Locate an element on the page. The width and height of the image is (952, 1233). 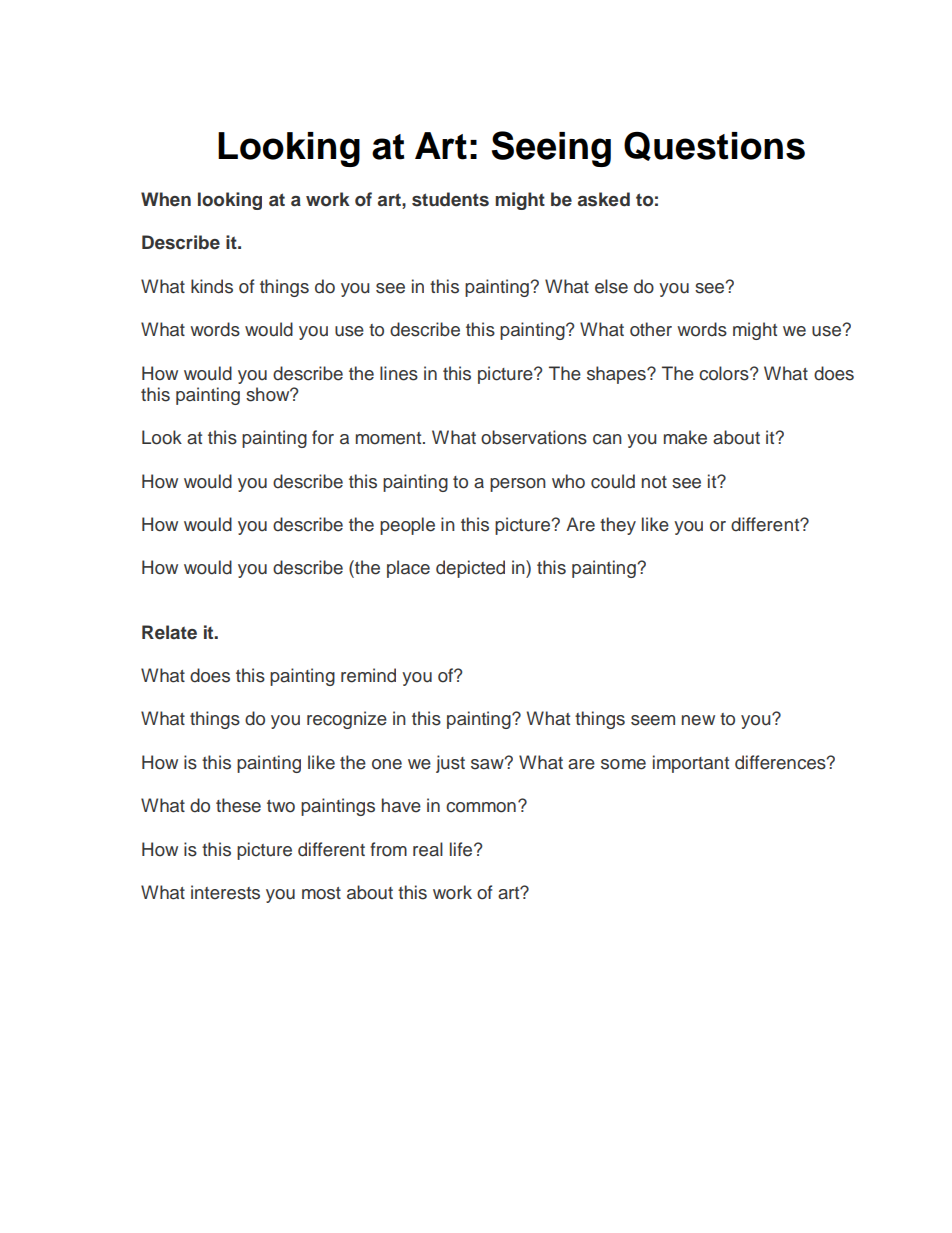
for is located at coordinates (323, 437).
